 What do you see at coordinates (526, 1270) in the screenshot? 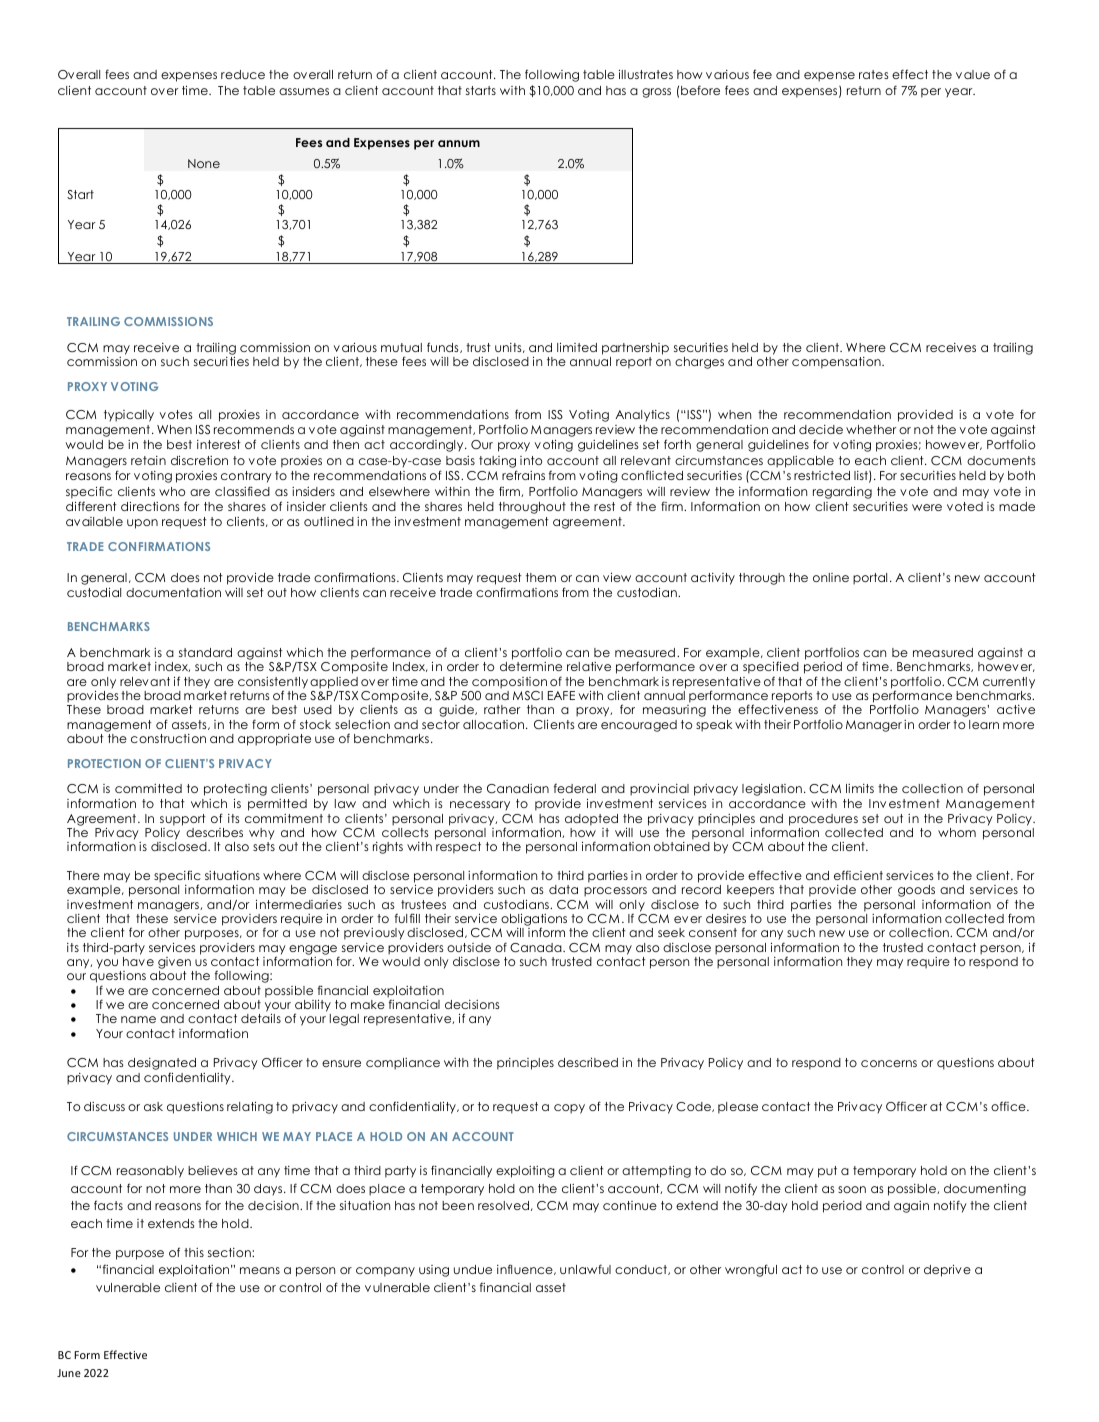
I see `influence` at bounding box center [526, 1270].
